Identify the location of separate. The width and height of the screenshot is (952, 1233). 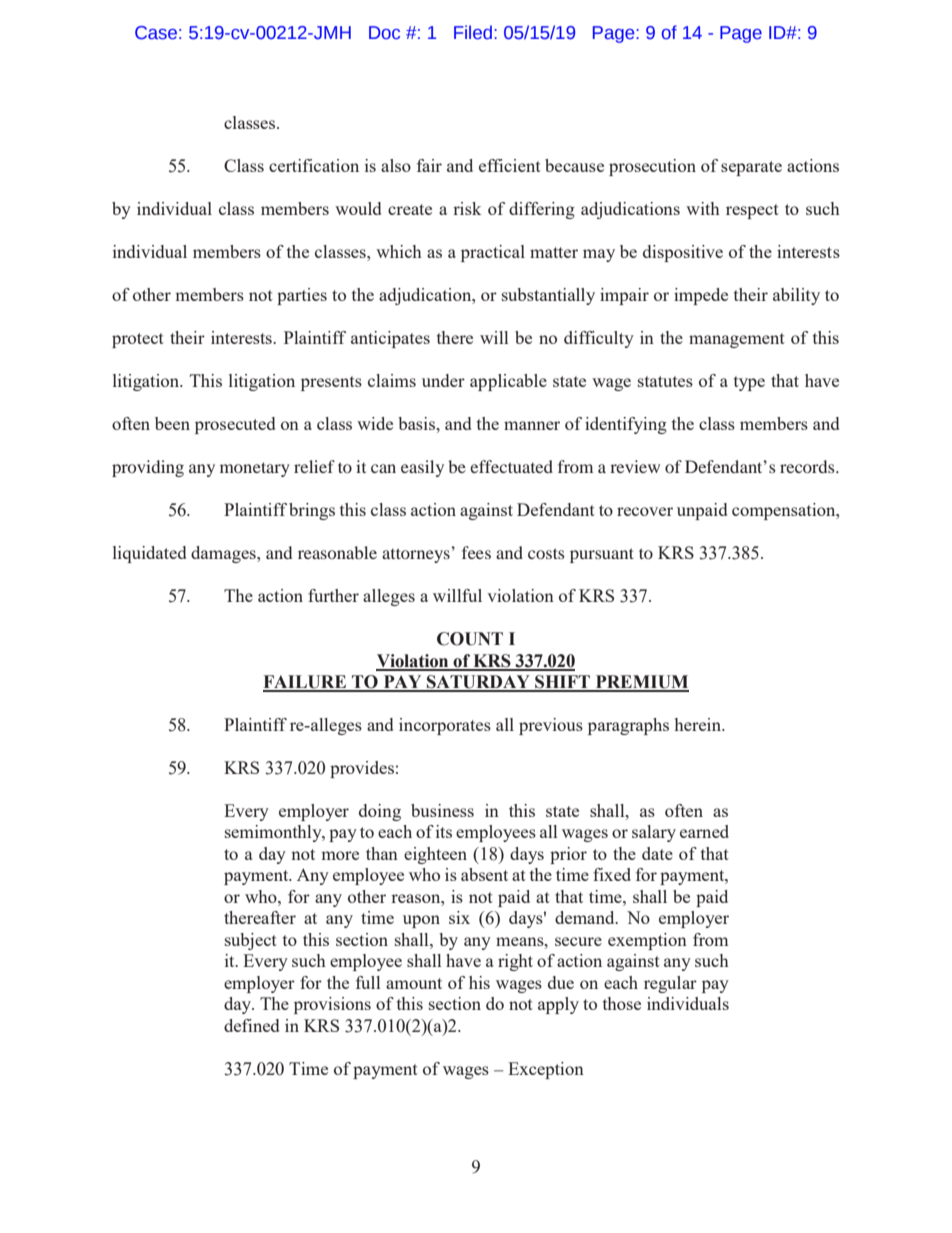
(751, 168).
